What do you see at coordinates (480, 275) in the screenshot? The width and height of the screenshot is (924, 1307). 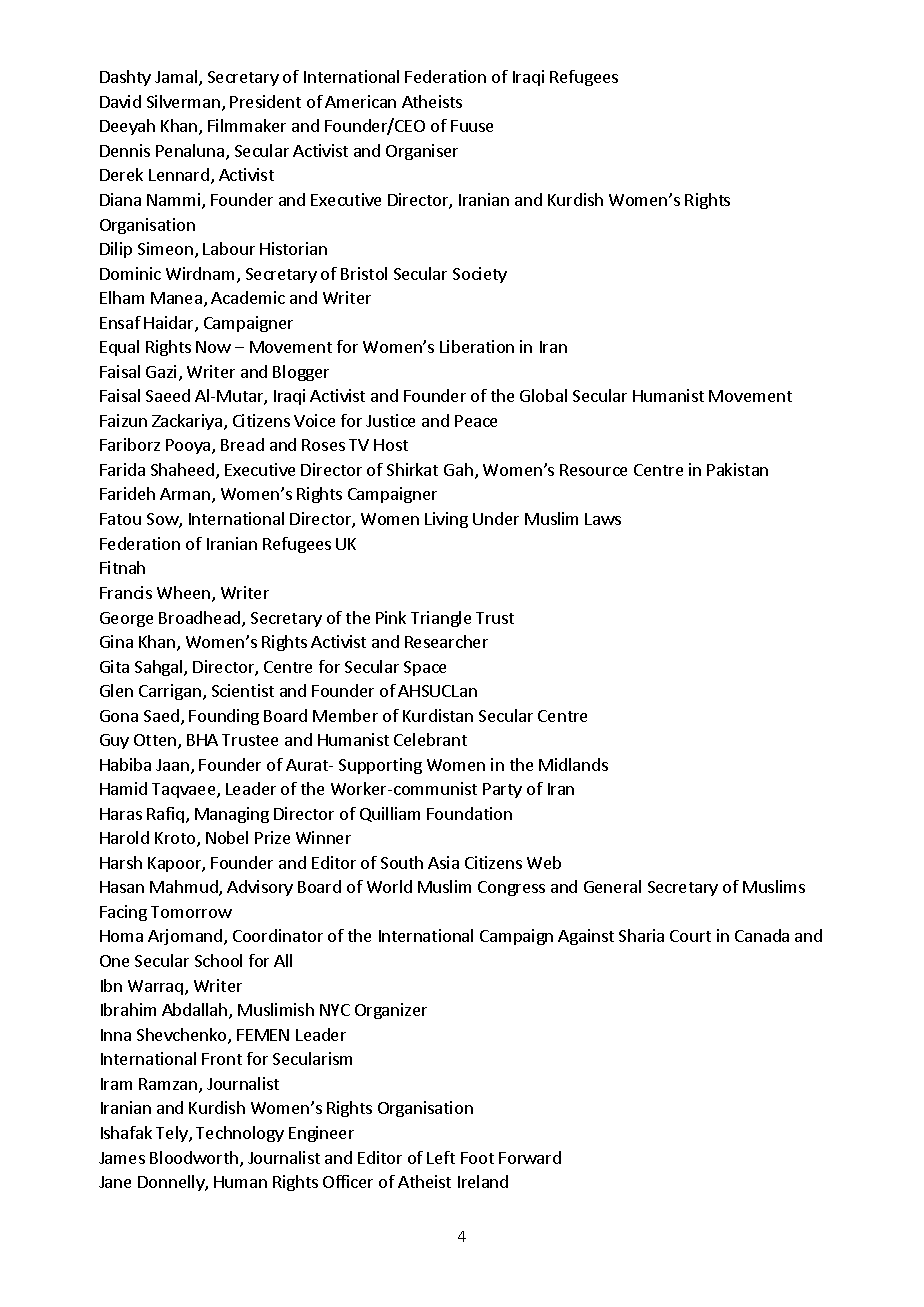 I see `Society` at bounding box center [480, 275].
